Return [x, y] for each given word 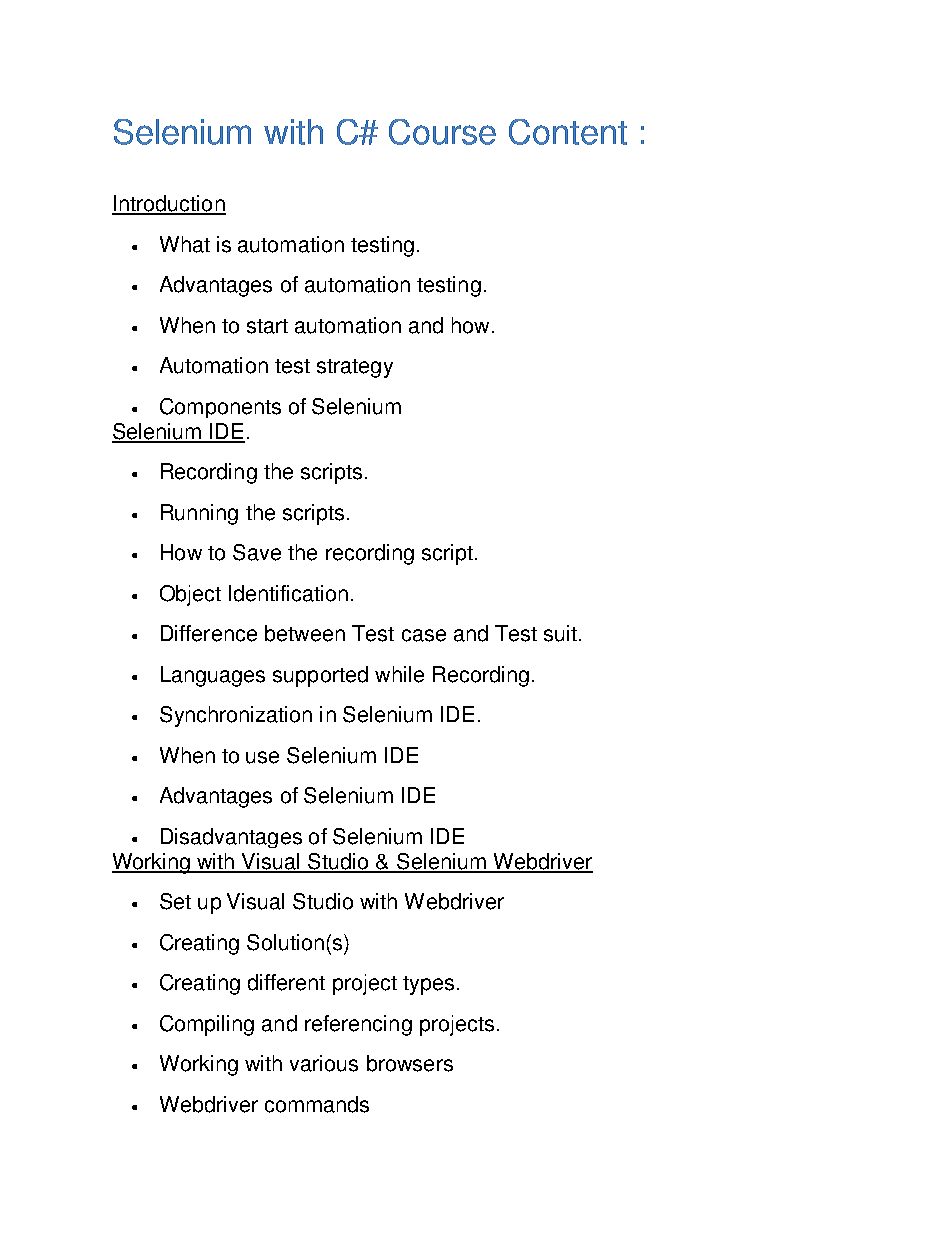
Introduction [169, 204]
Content [568, 132]
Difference [209, 633]
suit [560, 633]
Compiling [207, 1025]
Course [442, 132]
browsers [410, 1063]
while [399, 674]
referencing [358, 1025]
